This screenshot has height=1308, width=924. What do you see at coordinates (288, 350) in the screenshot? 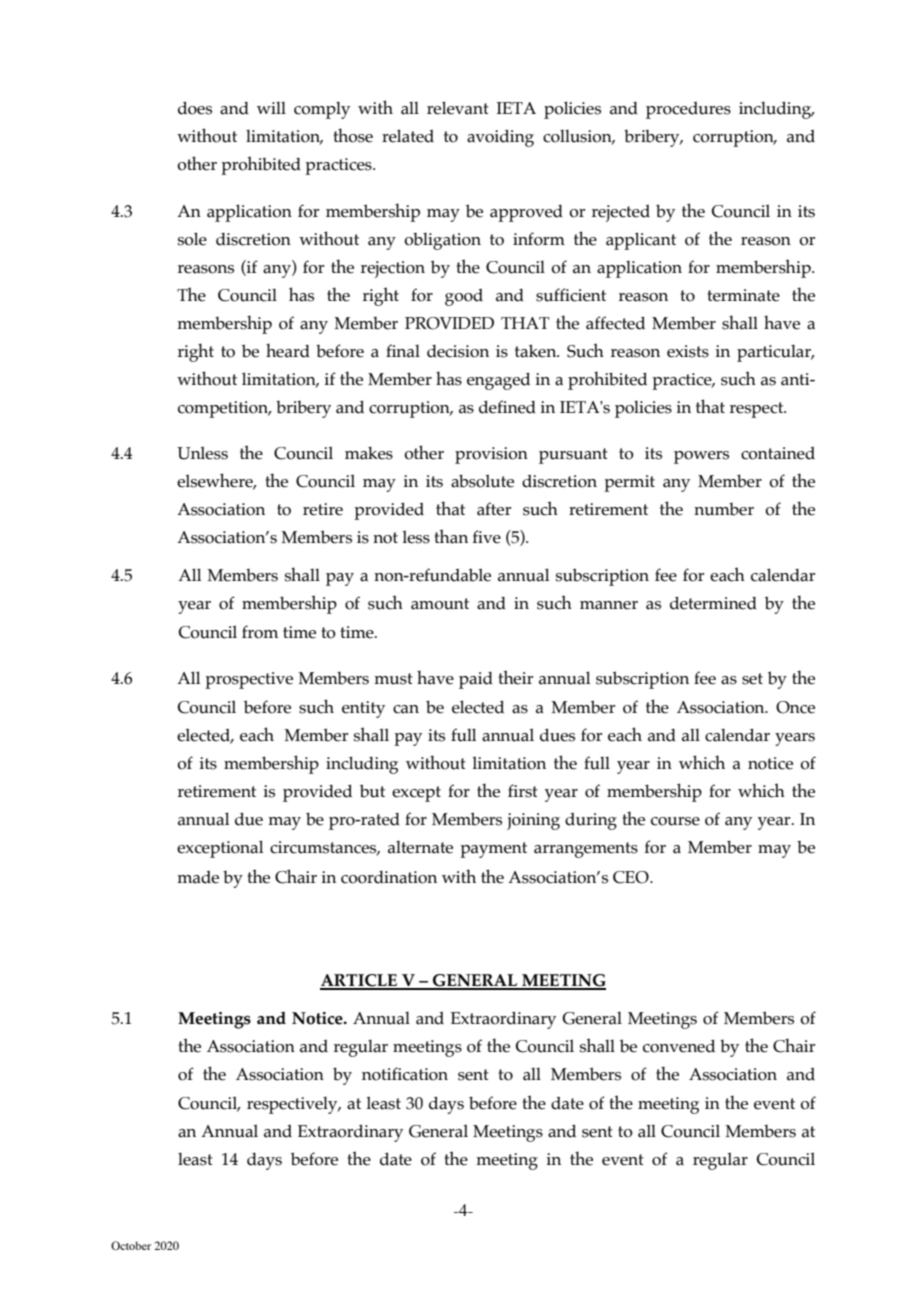
I see `heard` at bounding box center [288, 350].
